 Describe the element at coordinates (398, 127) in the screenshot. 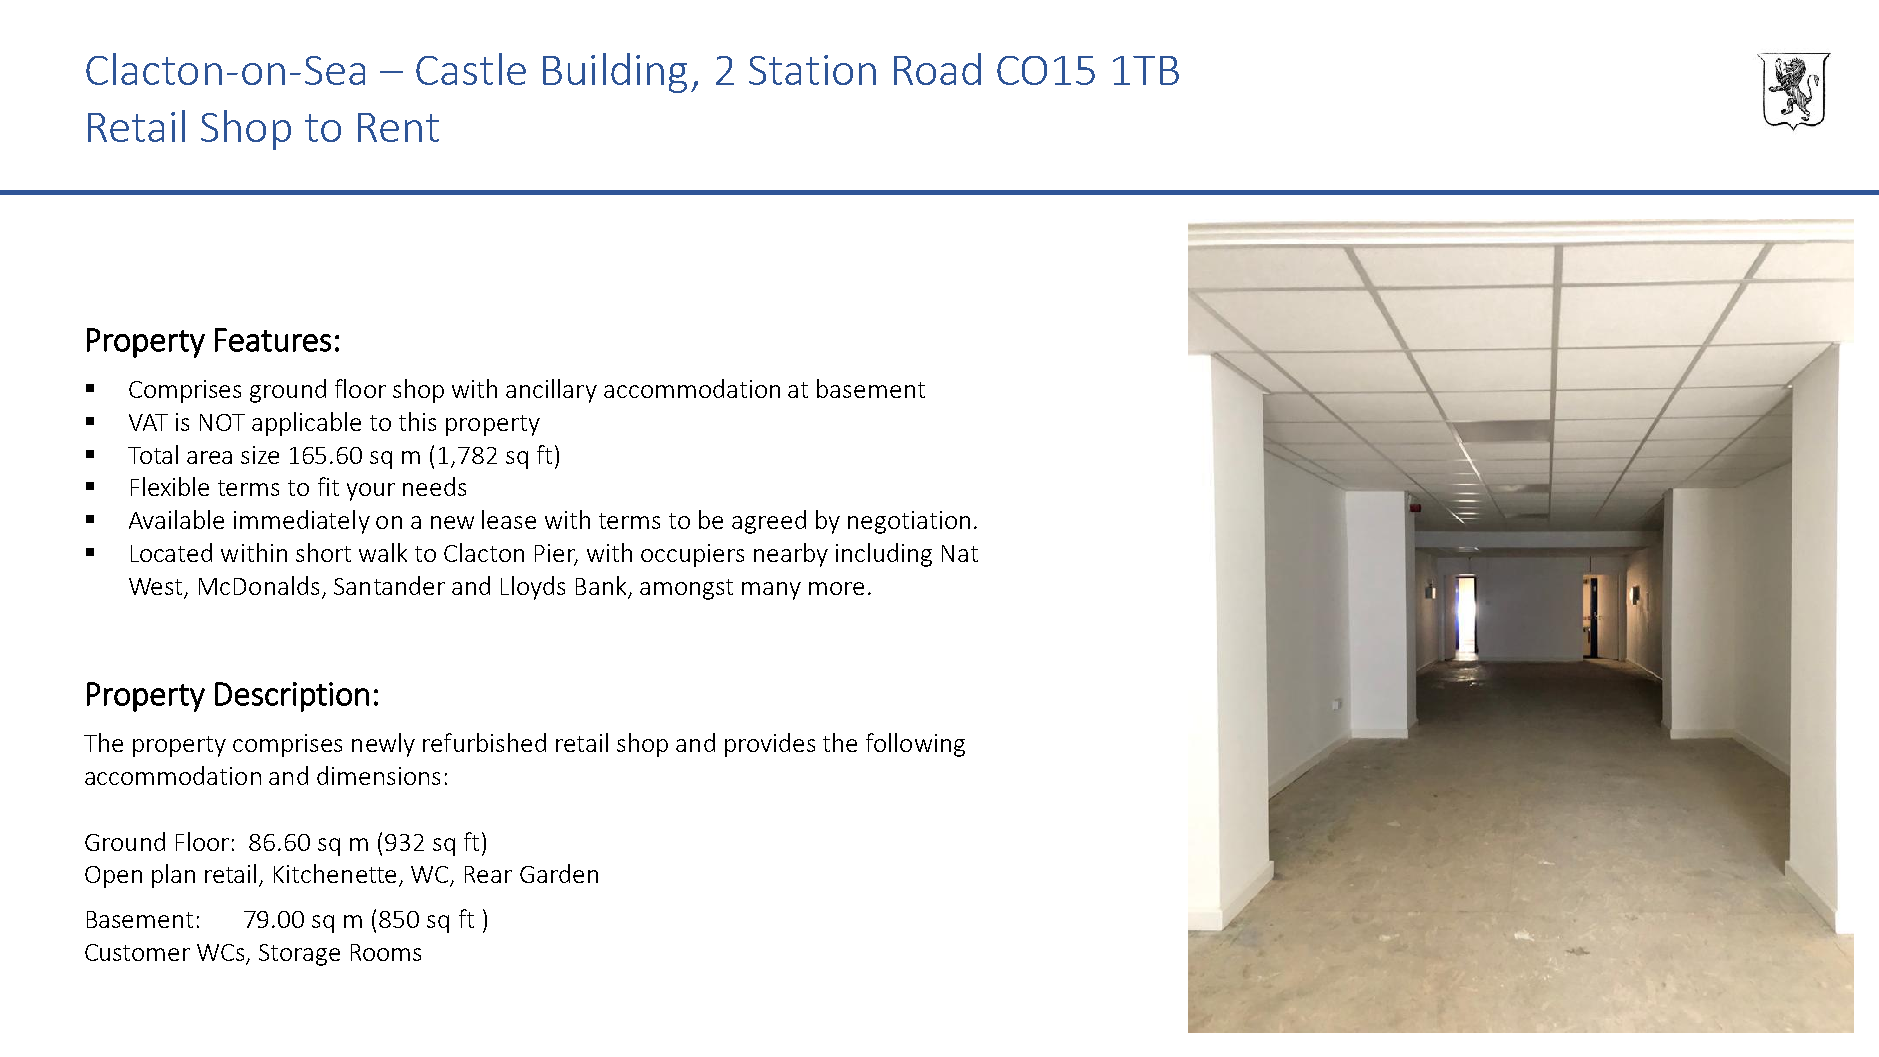

I see `Rent` at that location.
